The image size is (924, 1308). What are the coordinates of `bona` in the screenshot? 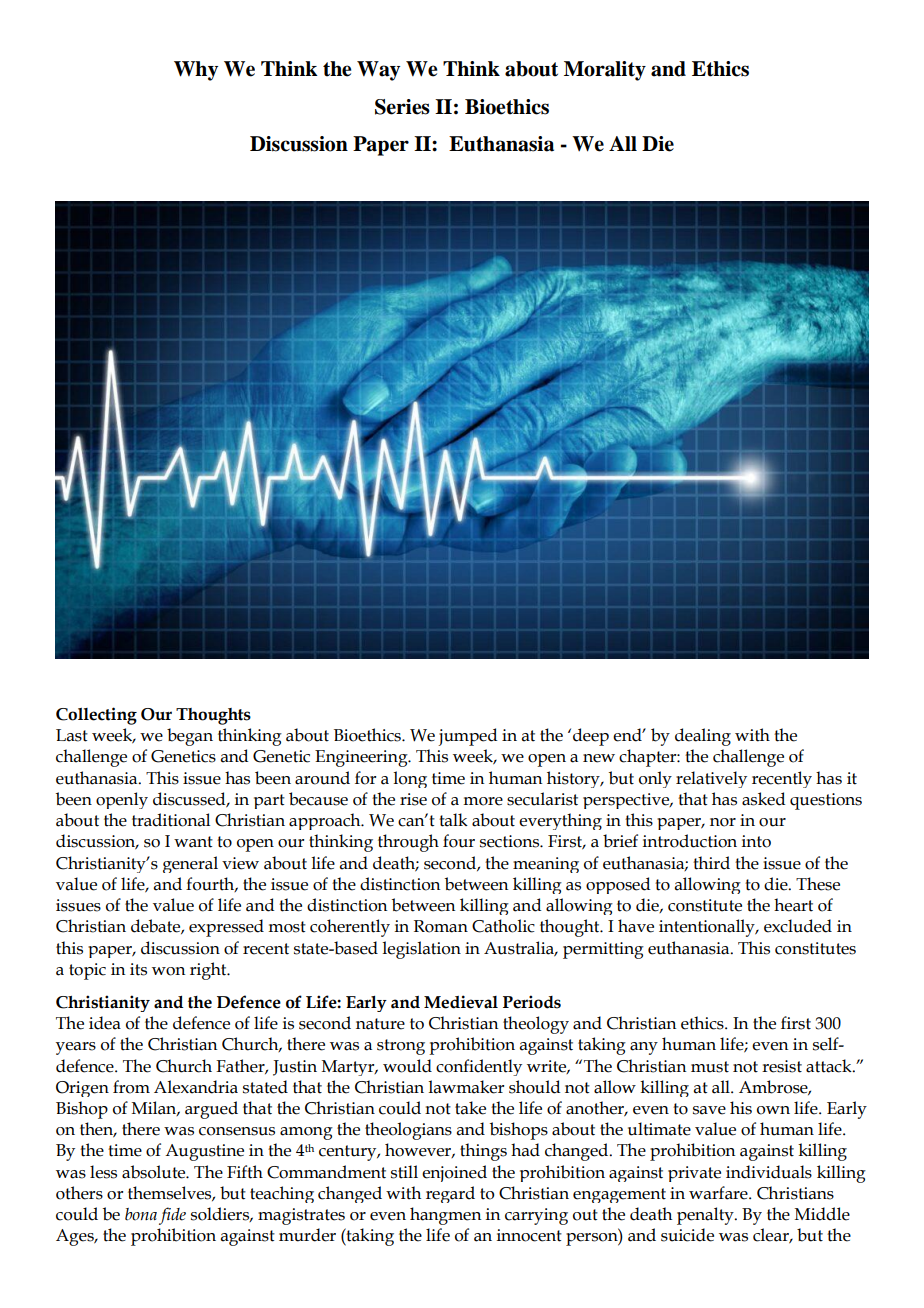 It's located at (141, 1214).
